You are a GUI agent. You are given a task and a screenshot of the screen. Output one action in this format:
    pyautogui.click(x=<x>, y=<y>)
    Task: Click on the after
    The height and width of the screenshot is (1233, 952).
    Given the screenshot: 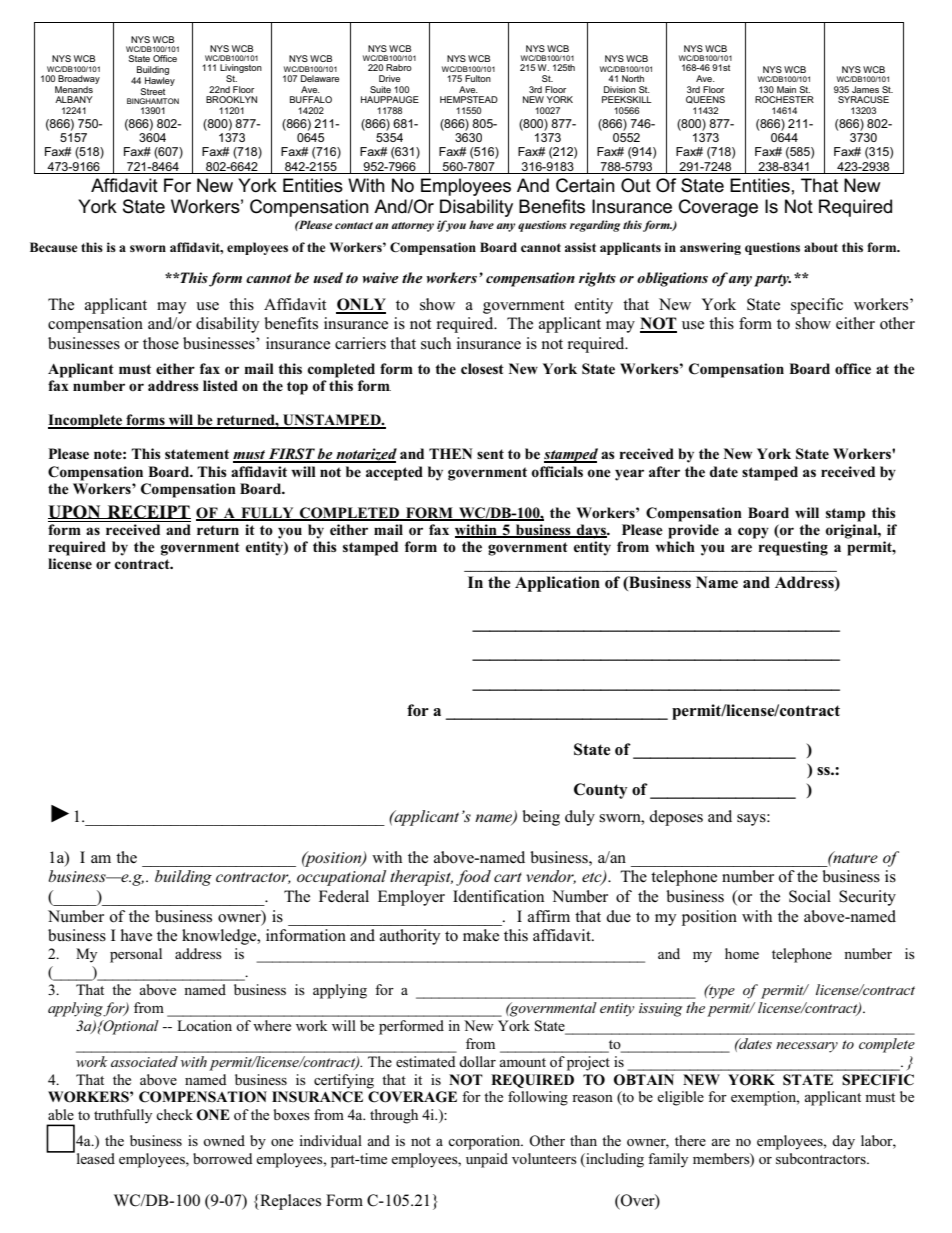 What is the action you would take?
    pyautogui.click(x=664, y=471)
